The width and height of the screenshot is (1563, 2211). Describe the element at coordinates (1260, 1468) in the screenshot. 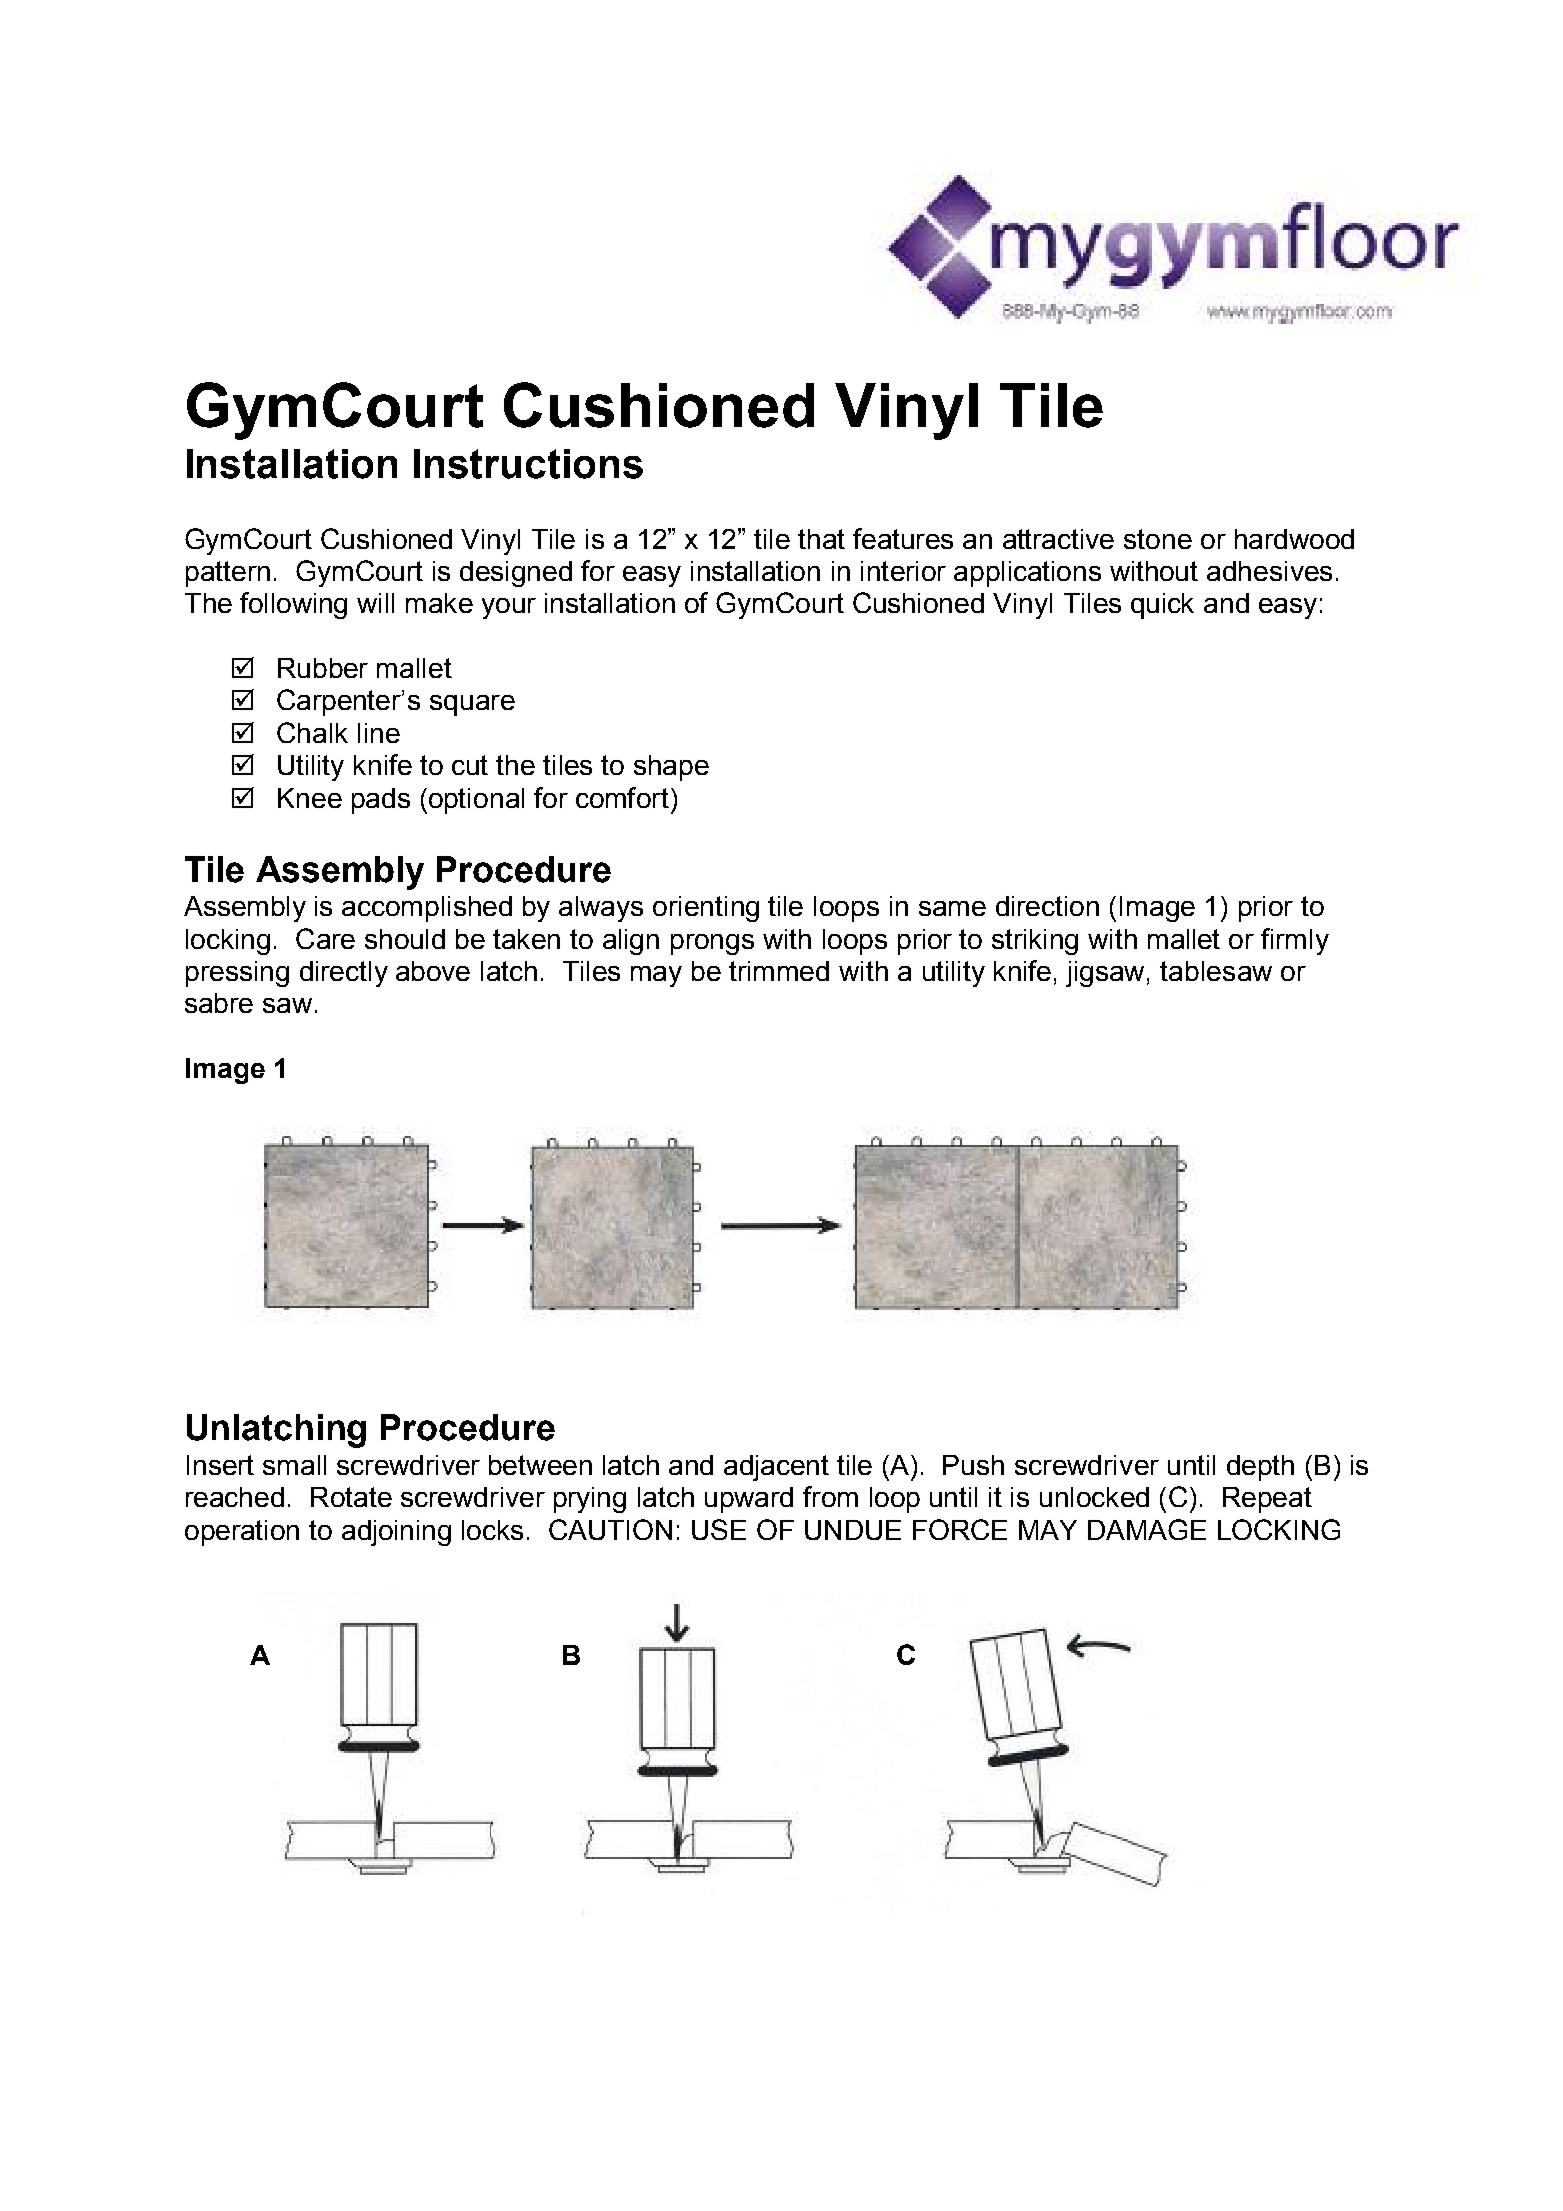

I see `depth` at that location.
